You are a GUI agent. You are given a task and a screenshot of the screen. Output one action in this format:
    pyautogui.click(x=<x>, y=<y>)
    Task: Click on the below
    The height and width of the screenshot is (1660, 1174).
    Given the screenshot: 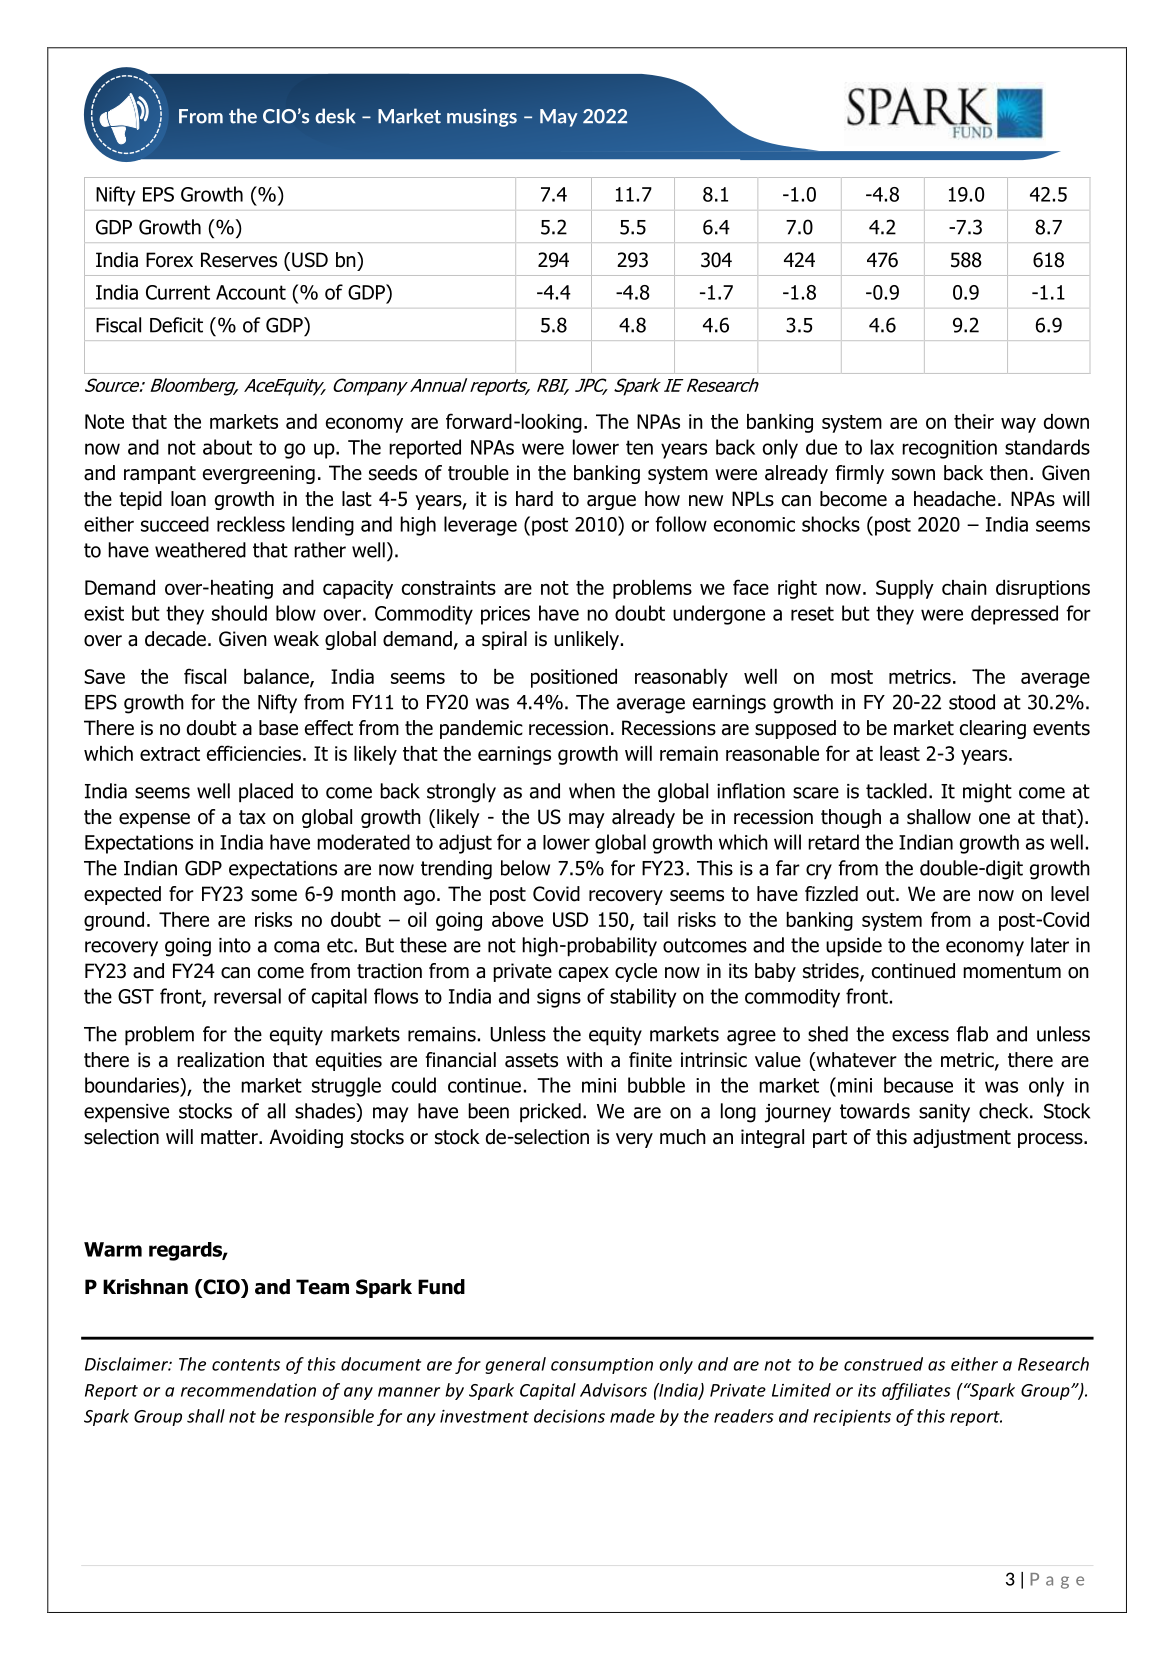 What is the action you would take?
    pyautogui.click(x=525, y=868)
